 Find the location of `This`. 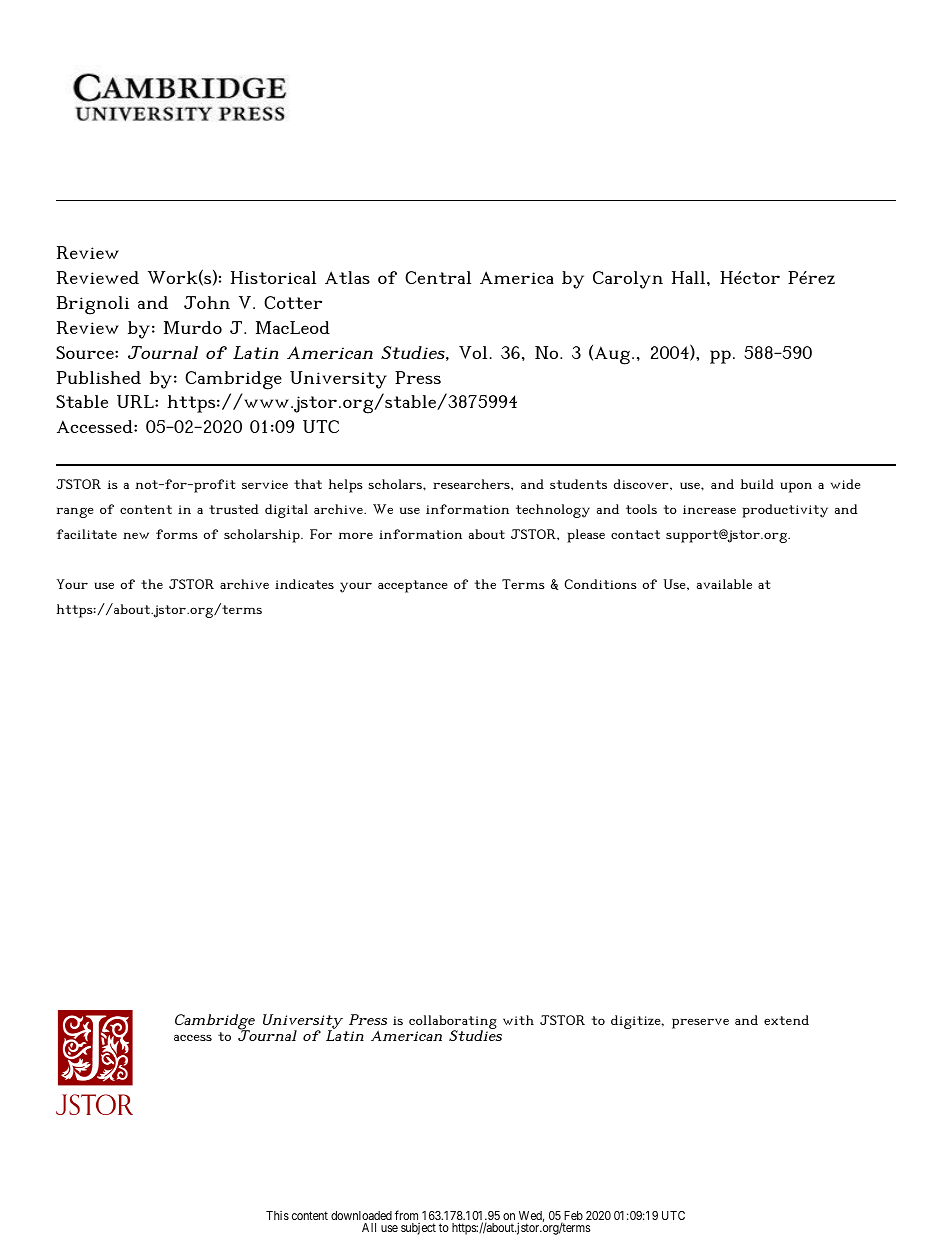

This is located at coordinates (277, 1215).
